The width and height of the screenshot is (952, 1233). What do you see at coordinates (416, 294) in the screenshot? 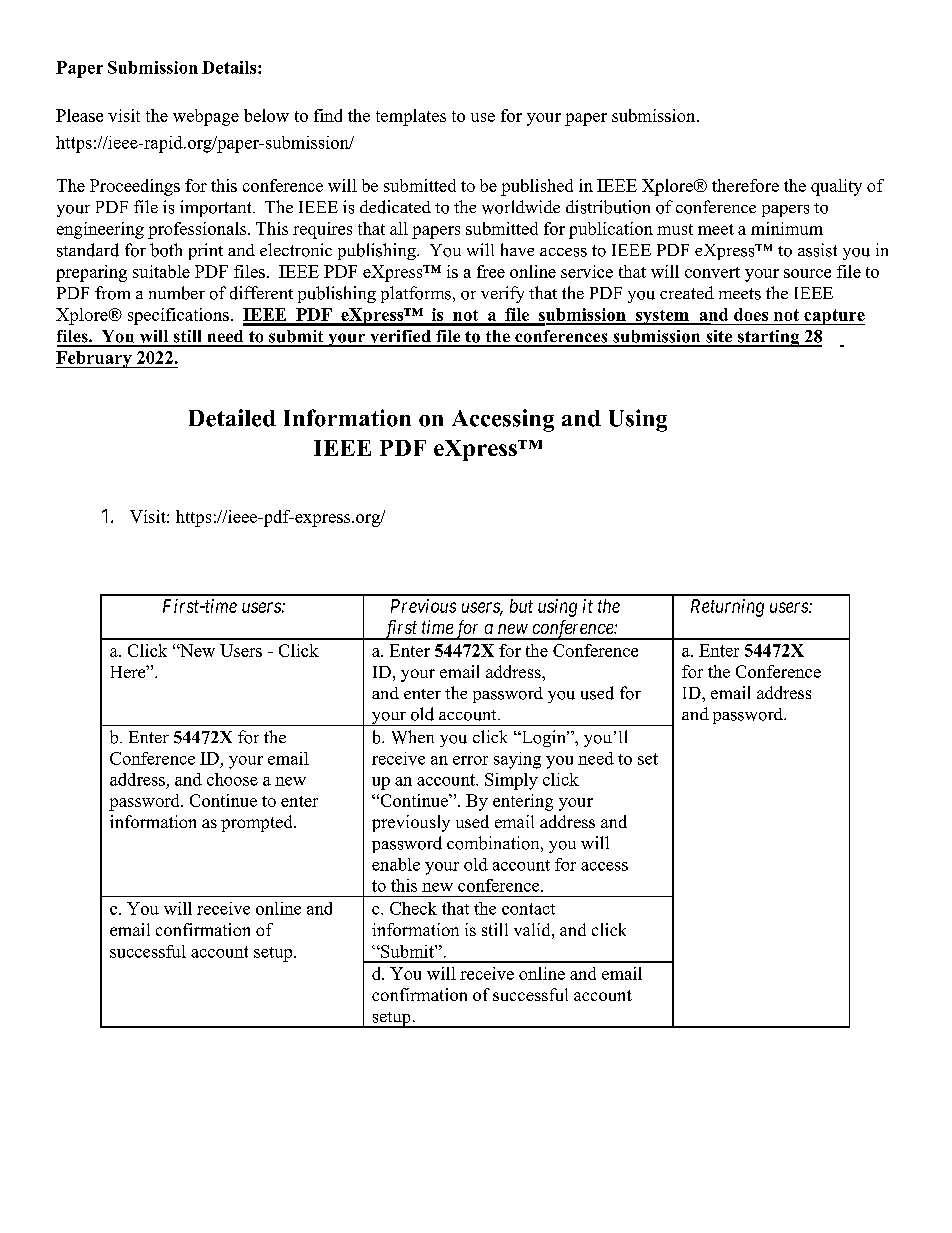
I see `platforms` at bounding box center [416, 294].
